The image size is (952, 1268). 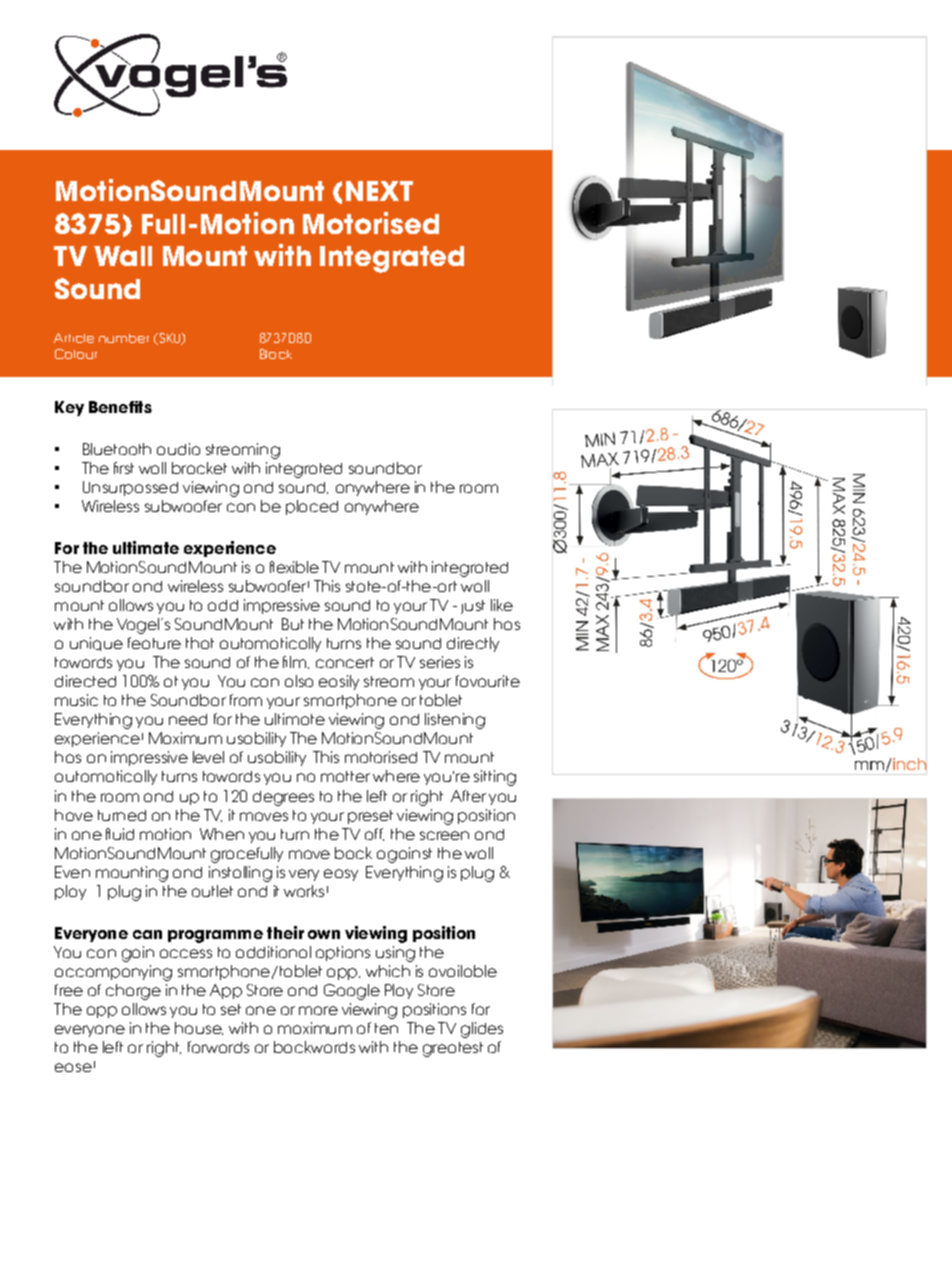 What do you see at coordinates (379, 191) in the image?
I see `NEXT` at bounding box center [379, 191].
